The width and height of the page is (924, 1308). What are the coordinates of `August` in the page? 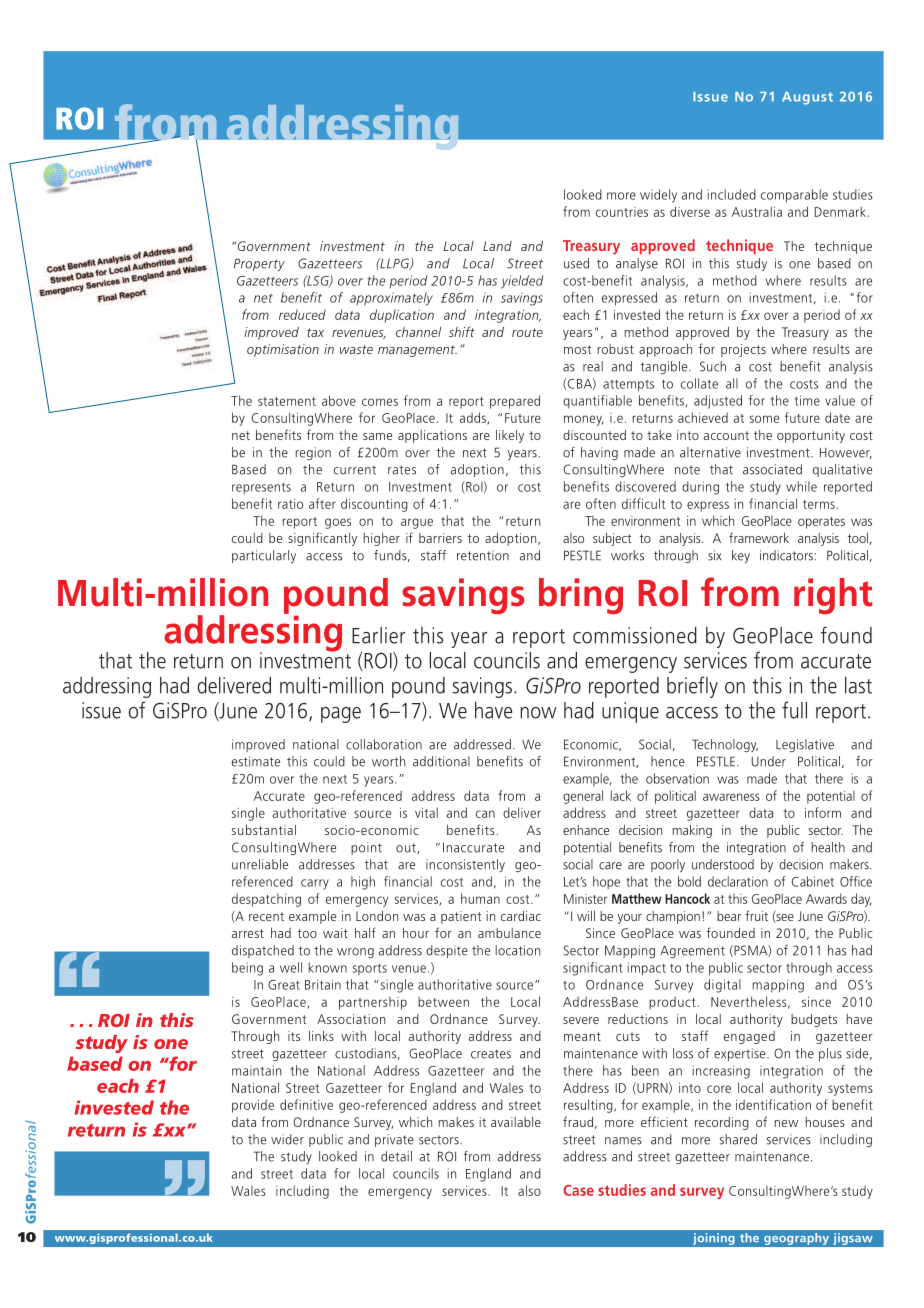 It's located at (807, 98).
